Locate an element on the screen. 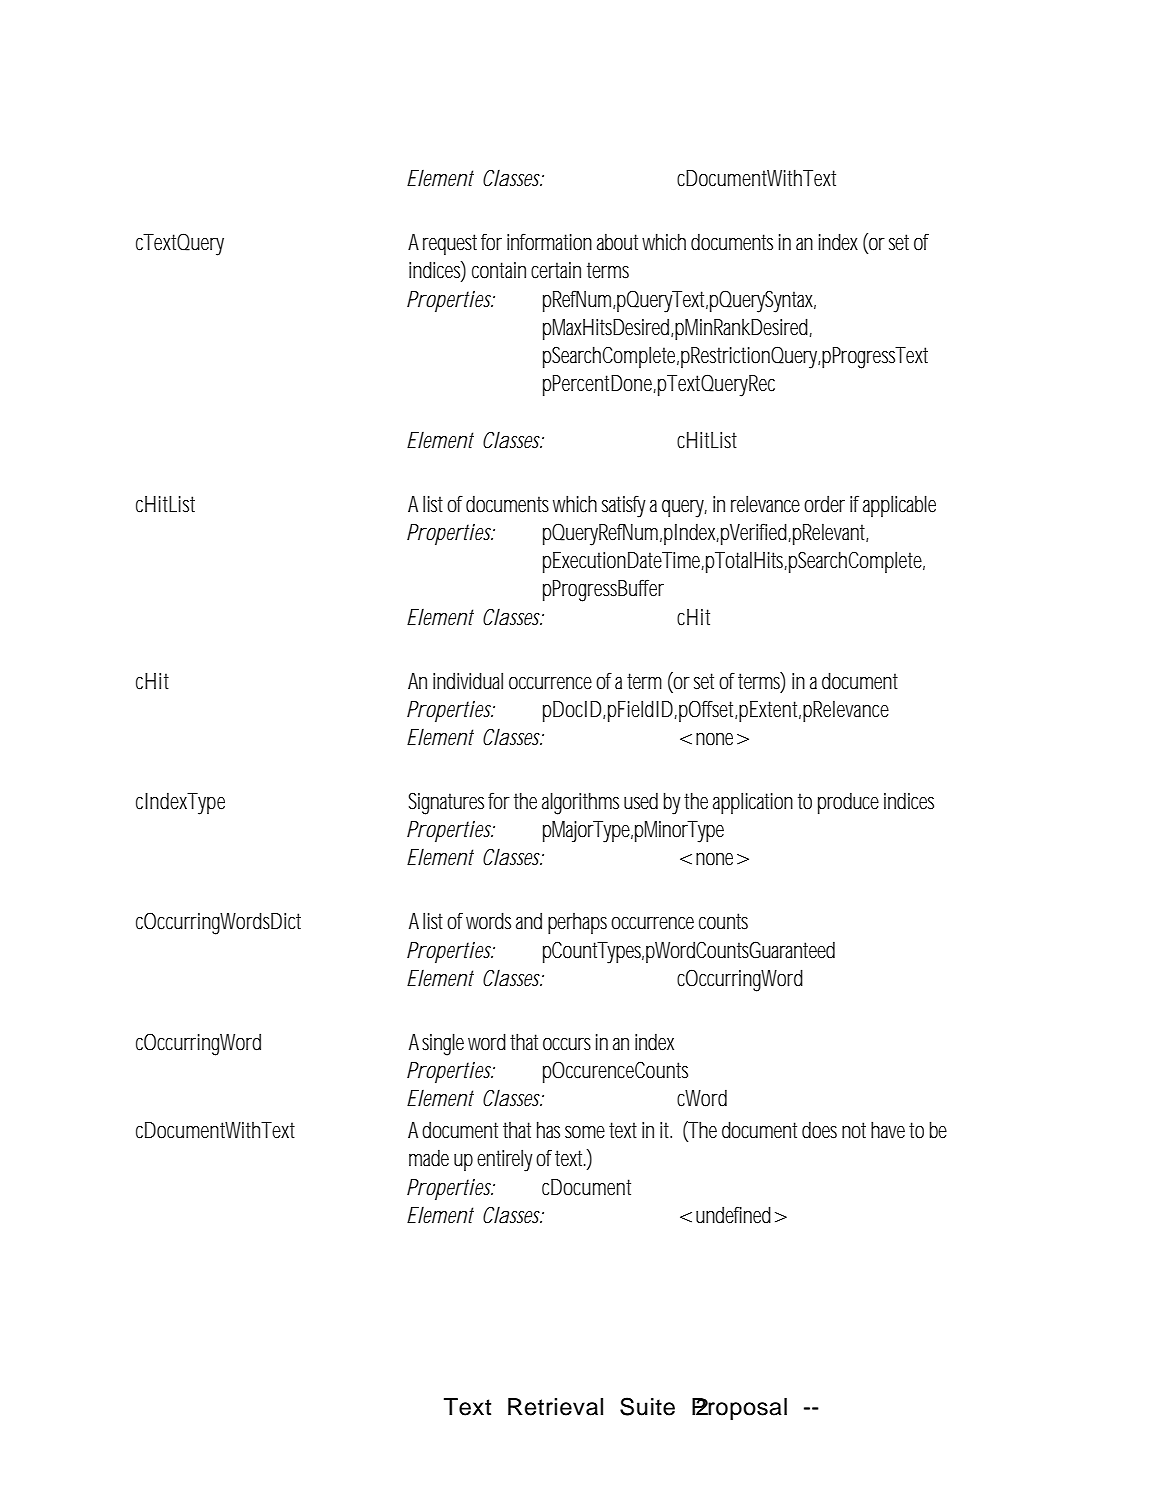 The width and height of the screenshot is (1151, 1490). Suite is located at coordinates (647, 1406).
